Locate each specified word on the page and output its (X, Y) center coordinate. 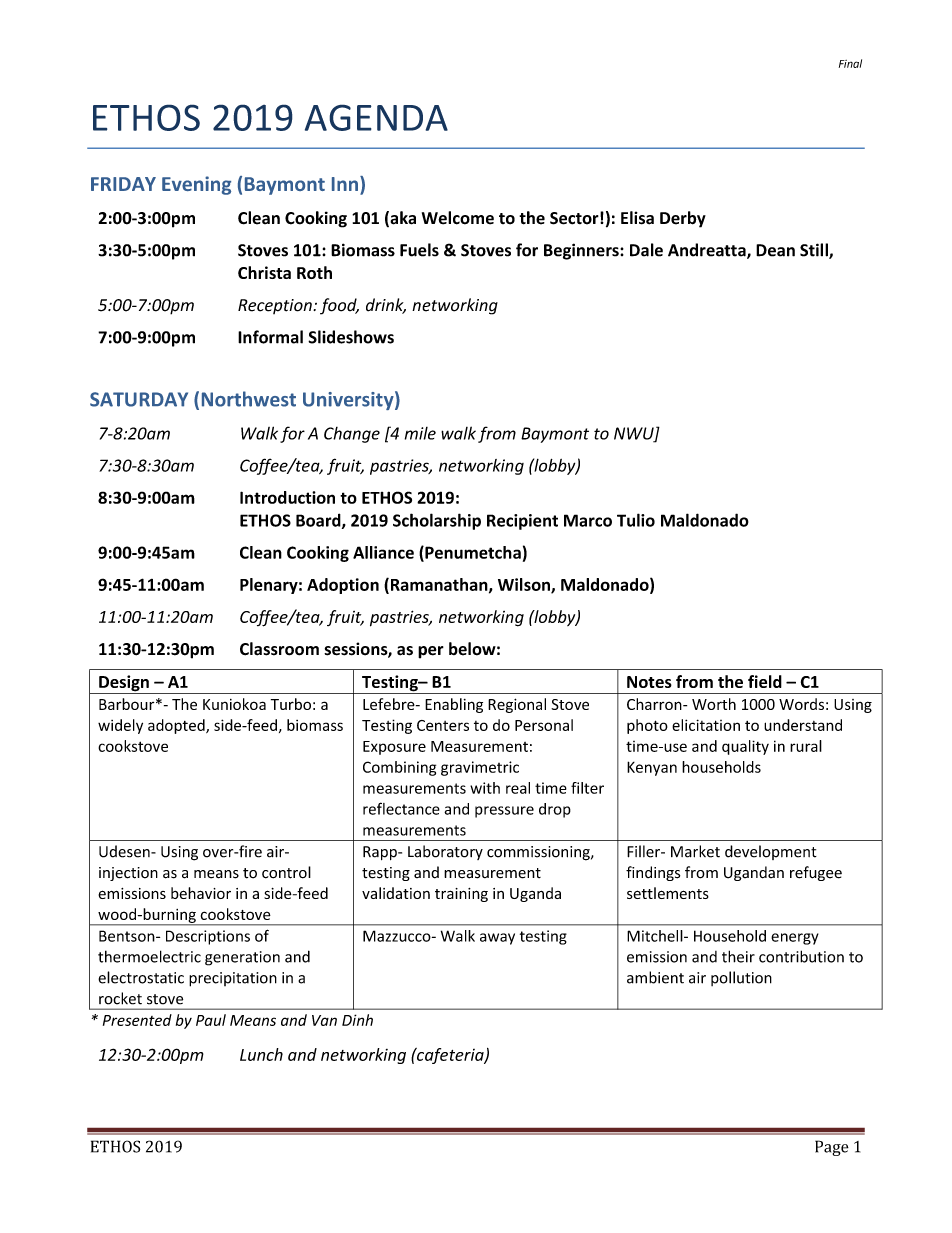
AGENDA (376, 117)
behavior (201, 893)
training (461, 895)
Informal (270, 337)
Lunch (261, 1054)
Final (850, 63)
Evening (196, 185)
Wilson (525, 585)
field (765, 681)
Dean (775, 250)
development (771, 852)
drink (386, 306)
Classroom (279, 649)
